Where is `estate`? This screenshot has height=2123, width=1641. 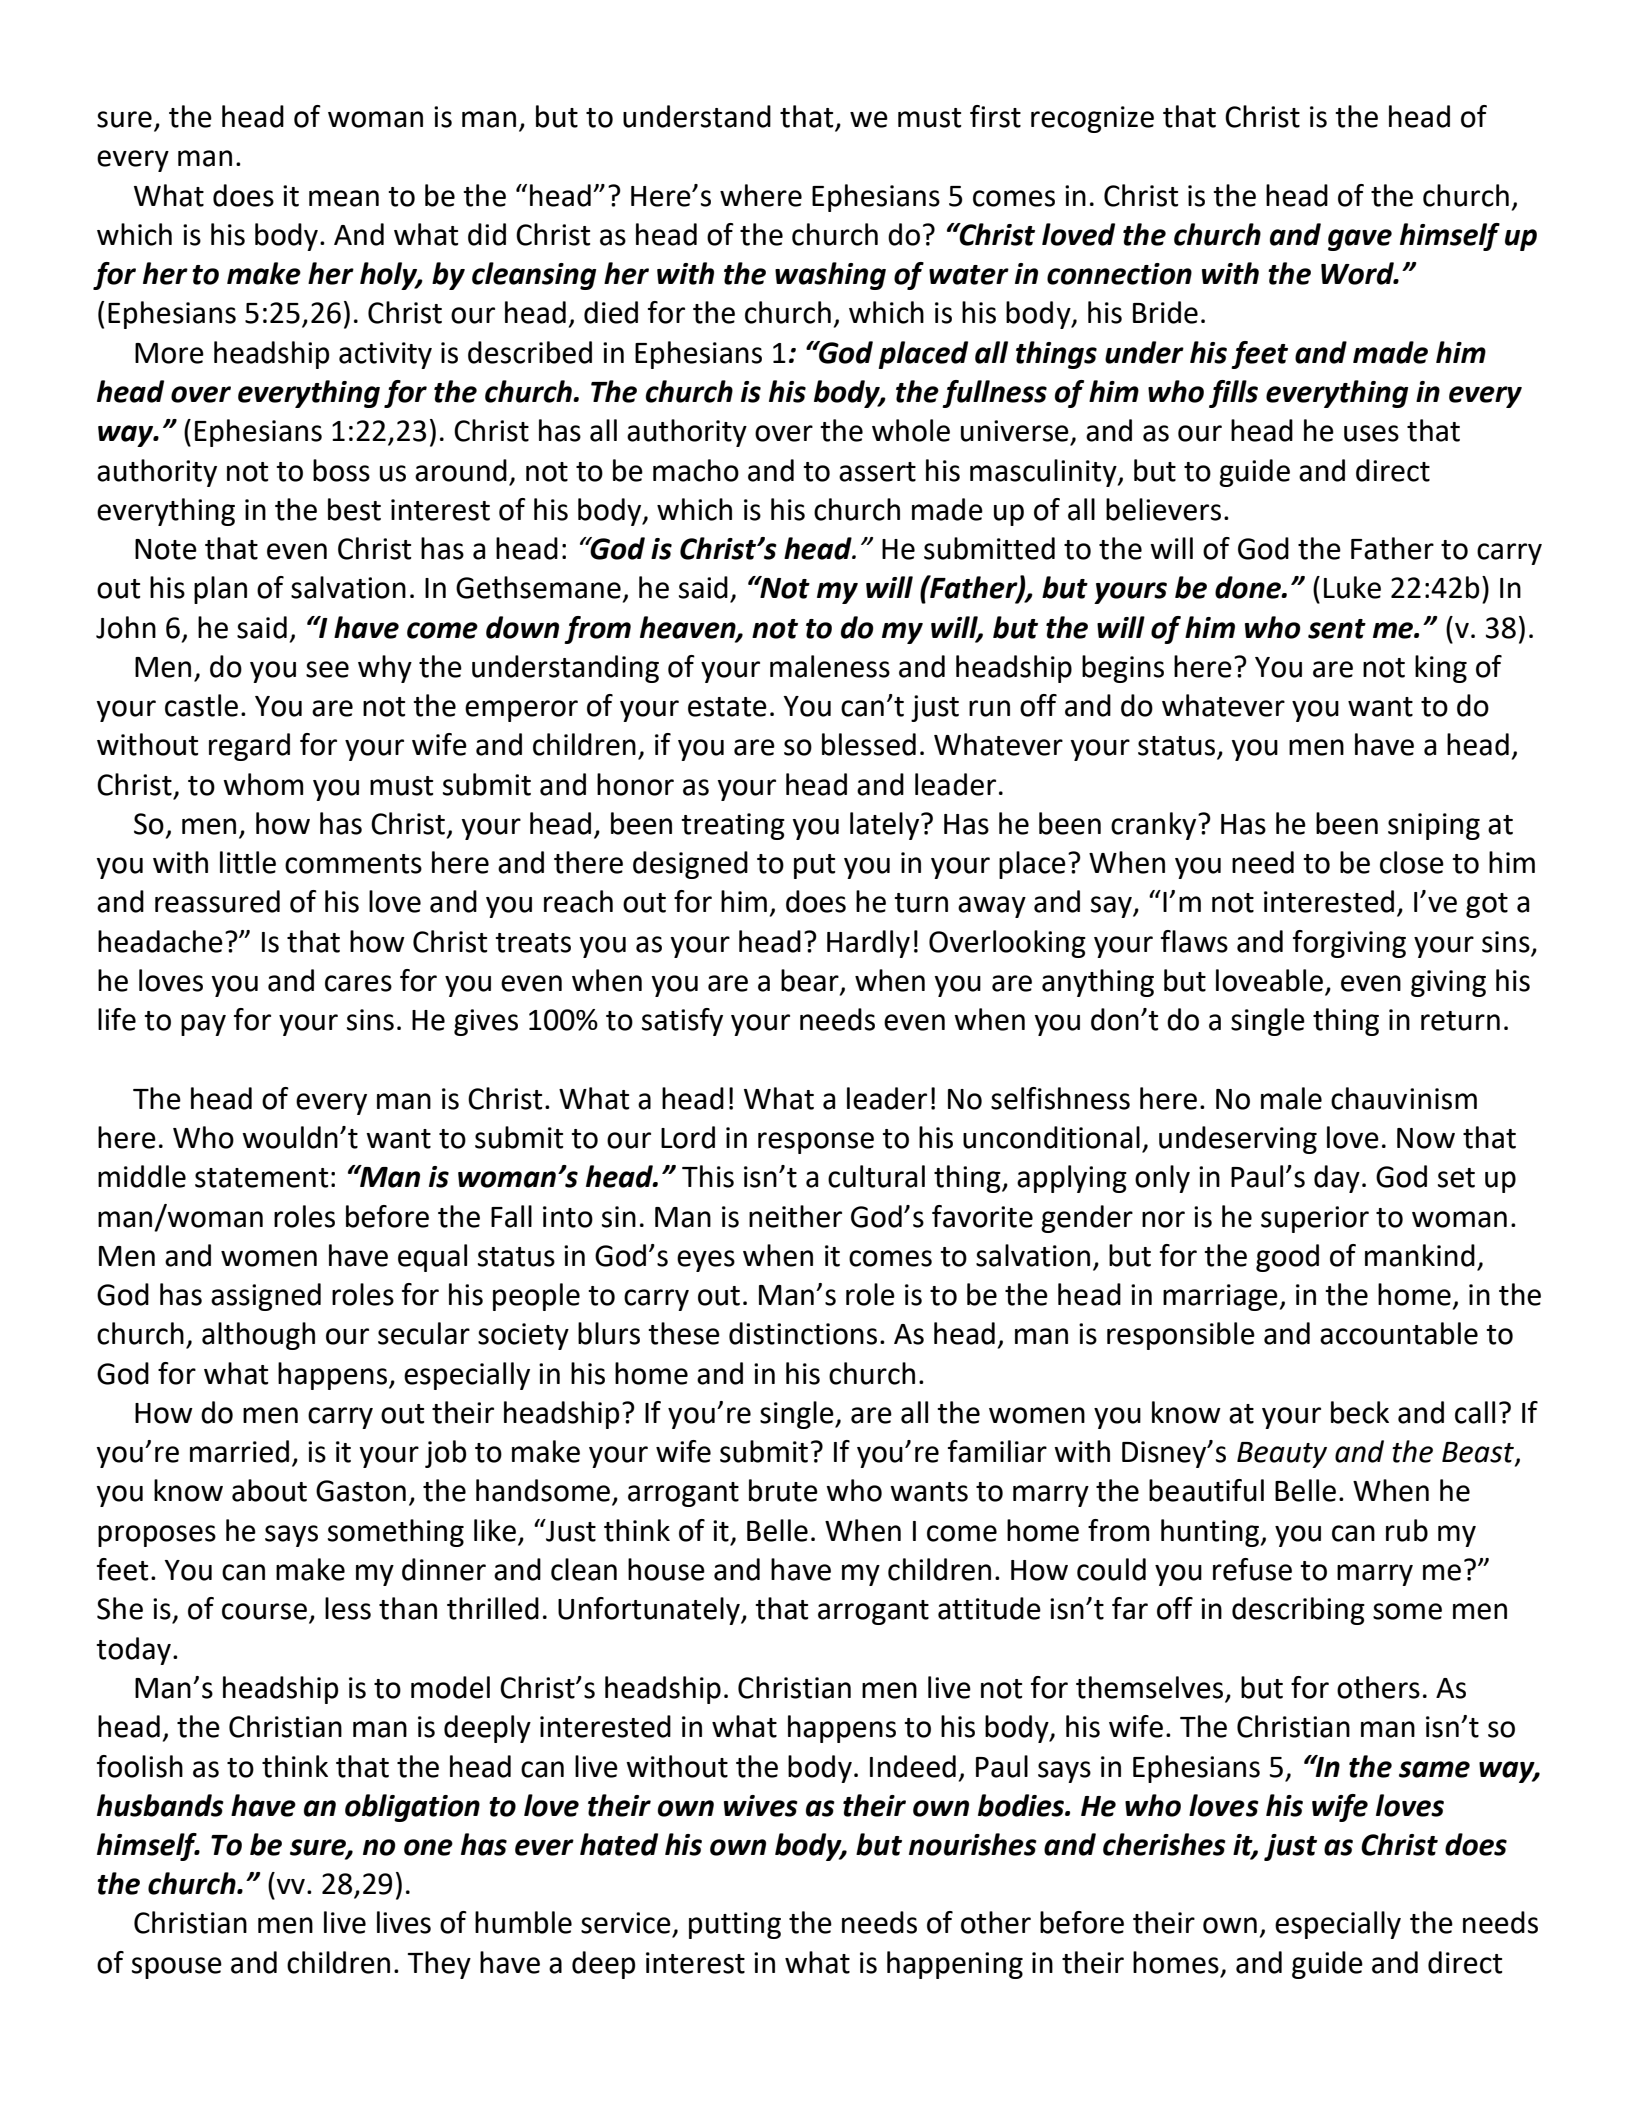
estate is located at coordinates (727, 707).
